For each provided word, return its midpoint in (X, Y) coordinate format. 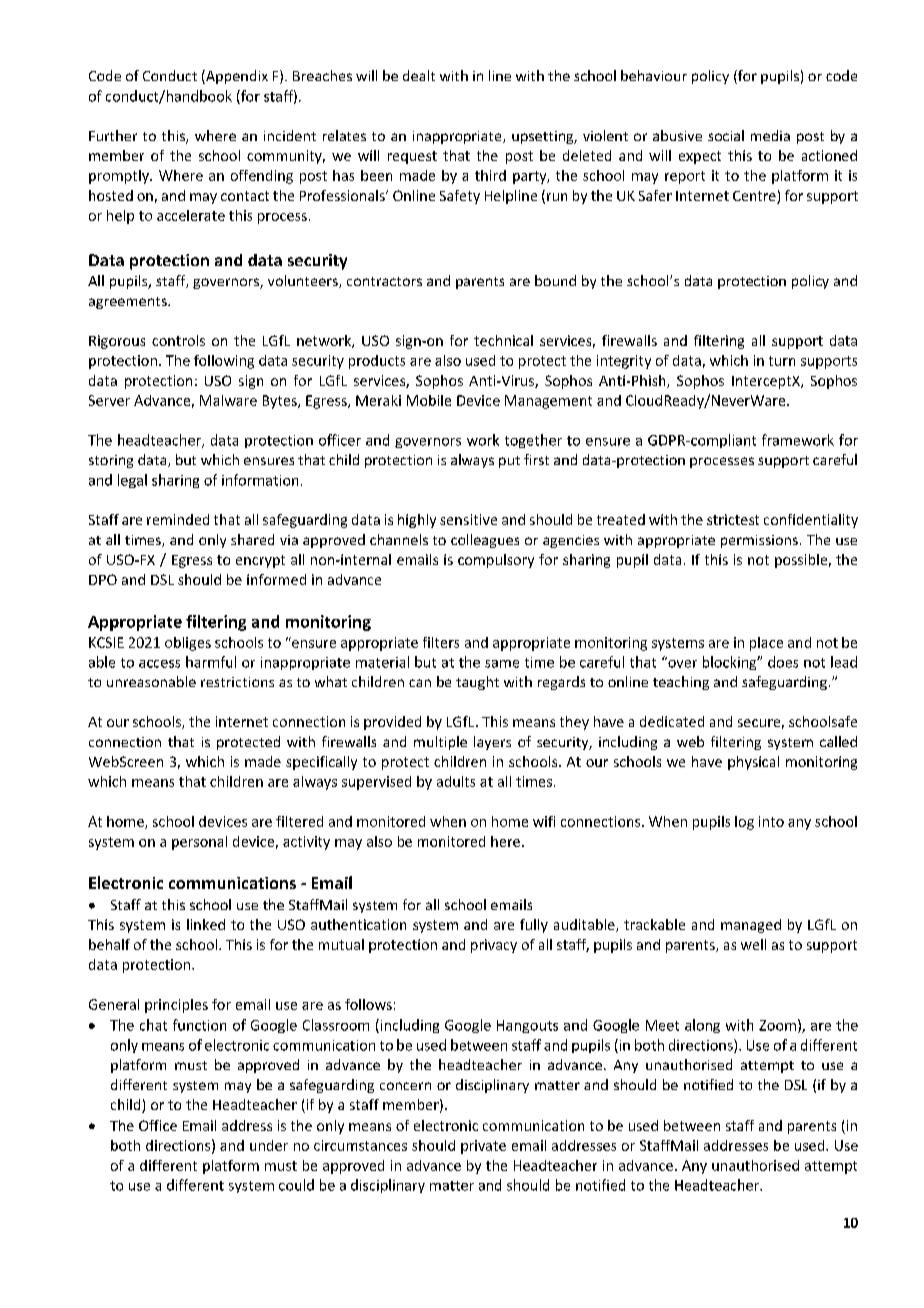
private (483, 1147)
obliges (188, 644)
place (766, 644)
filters (441, 642)
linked (206, 924)
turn (782, 361)
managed (751, 926)
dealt (419, 75)
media (770, 135)
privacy (494, 946)
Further (113, 135)
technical (503, 340)
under (269, 1145)
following (224, 362)
